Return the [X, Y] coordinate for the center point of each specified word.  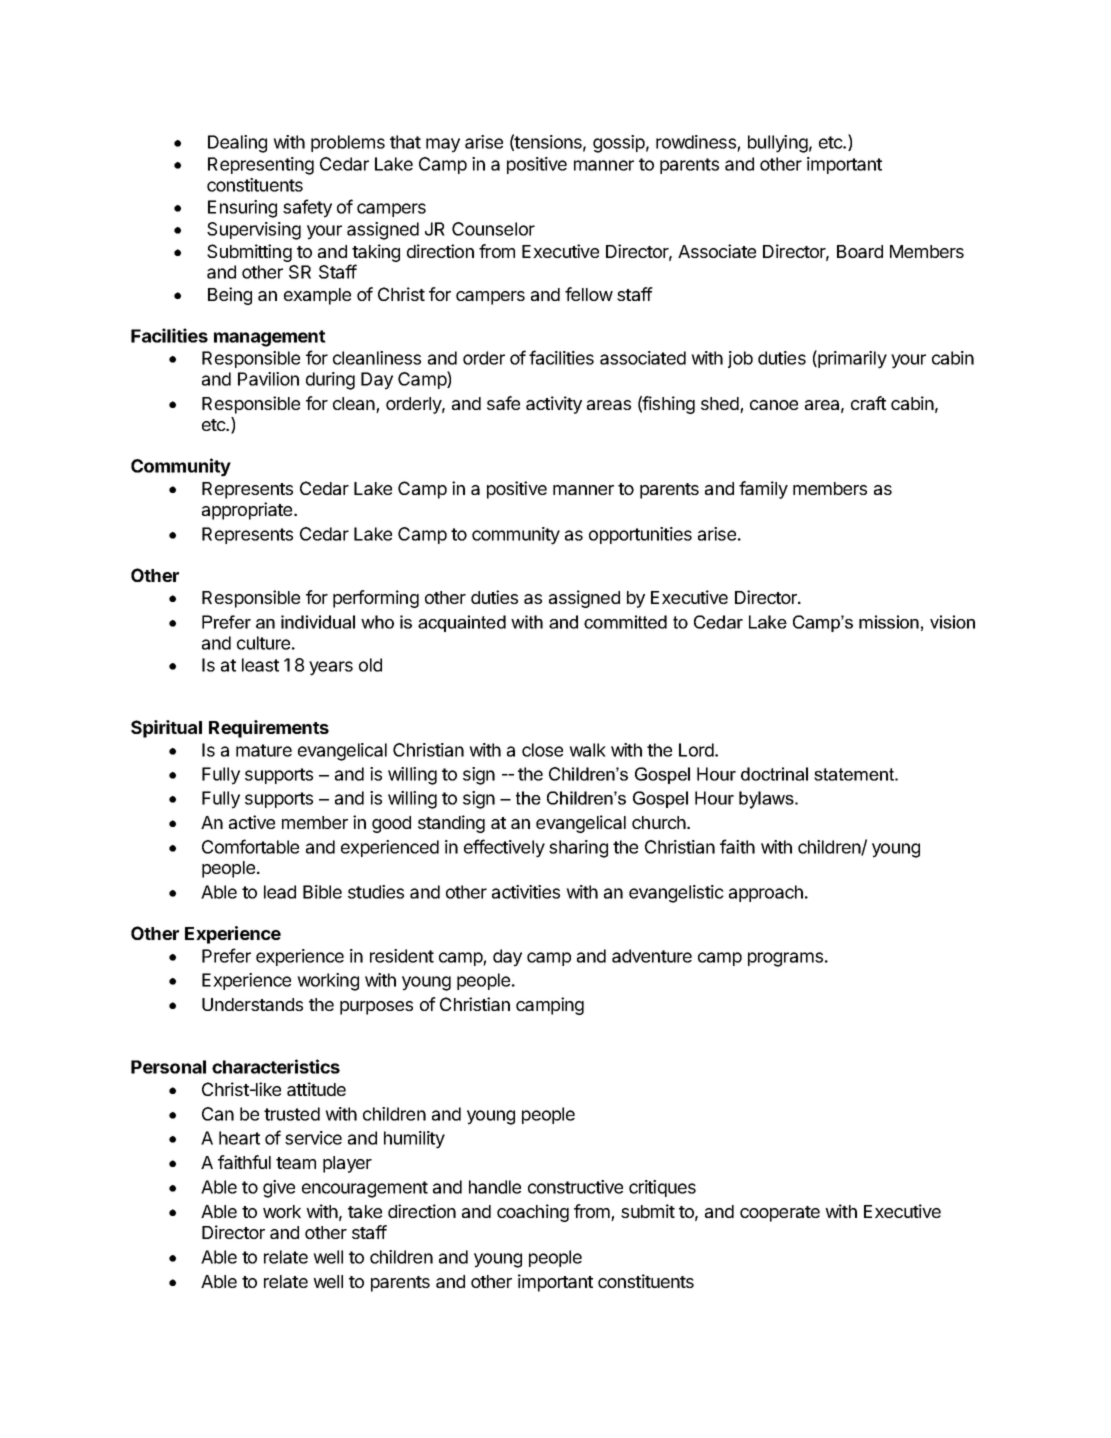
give [279, 1189]
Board [860, 251]
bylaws [767, 800]
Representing [261, 166]
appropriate [248, 511]
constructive [575, 1187]
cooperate [780, 1214]
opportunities [640, 535]
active [252, 822]
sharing [578, 849]
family [763, 490]
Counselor [493, 229]
